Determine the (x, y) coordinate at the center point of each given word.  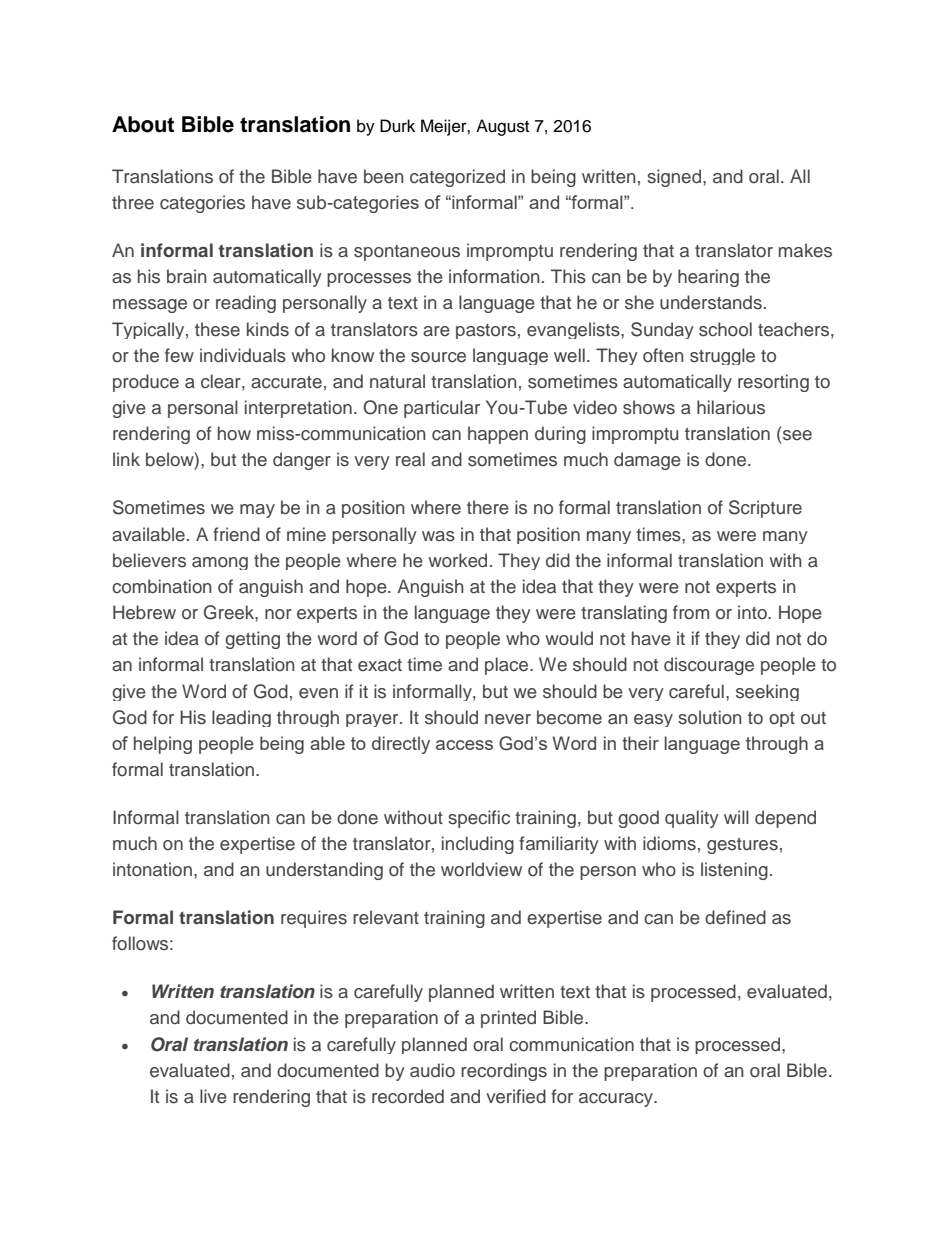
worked (457, 560)
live (213, 1096)
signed (674, 178)
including (478, 845)
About (143, 124)
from (691, 612)
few (179, 355)
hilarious (731, 407)
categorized (457, 178)
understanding (324, 871)
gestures (742, 846)
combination (162, 586)
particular (442, 409)
